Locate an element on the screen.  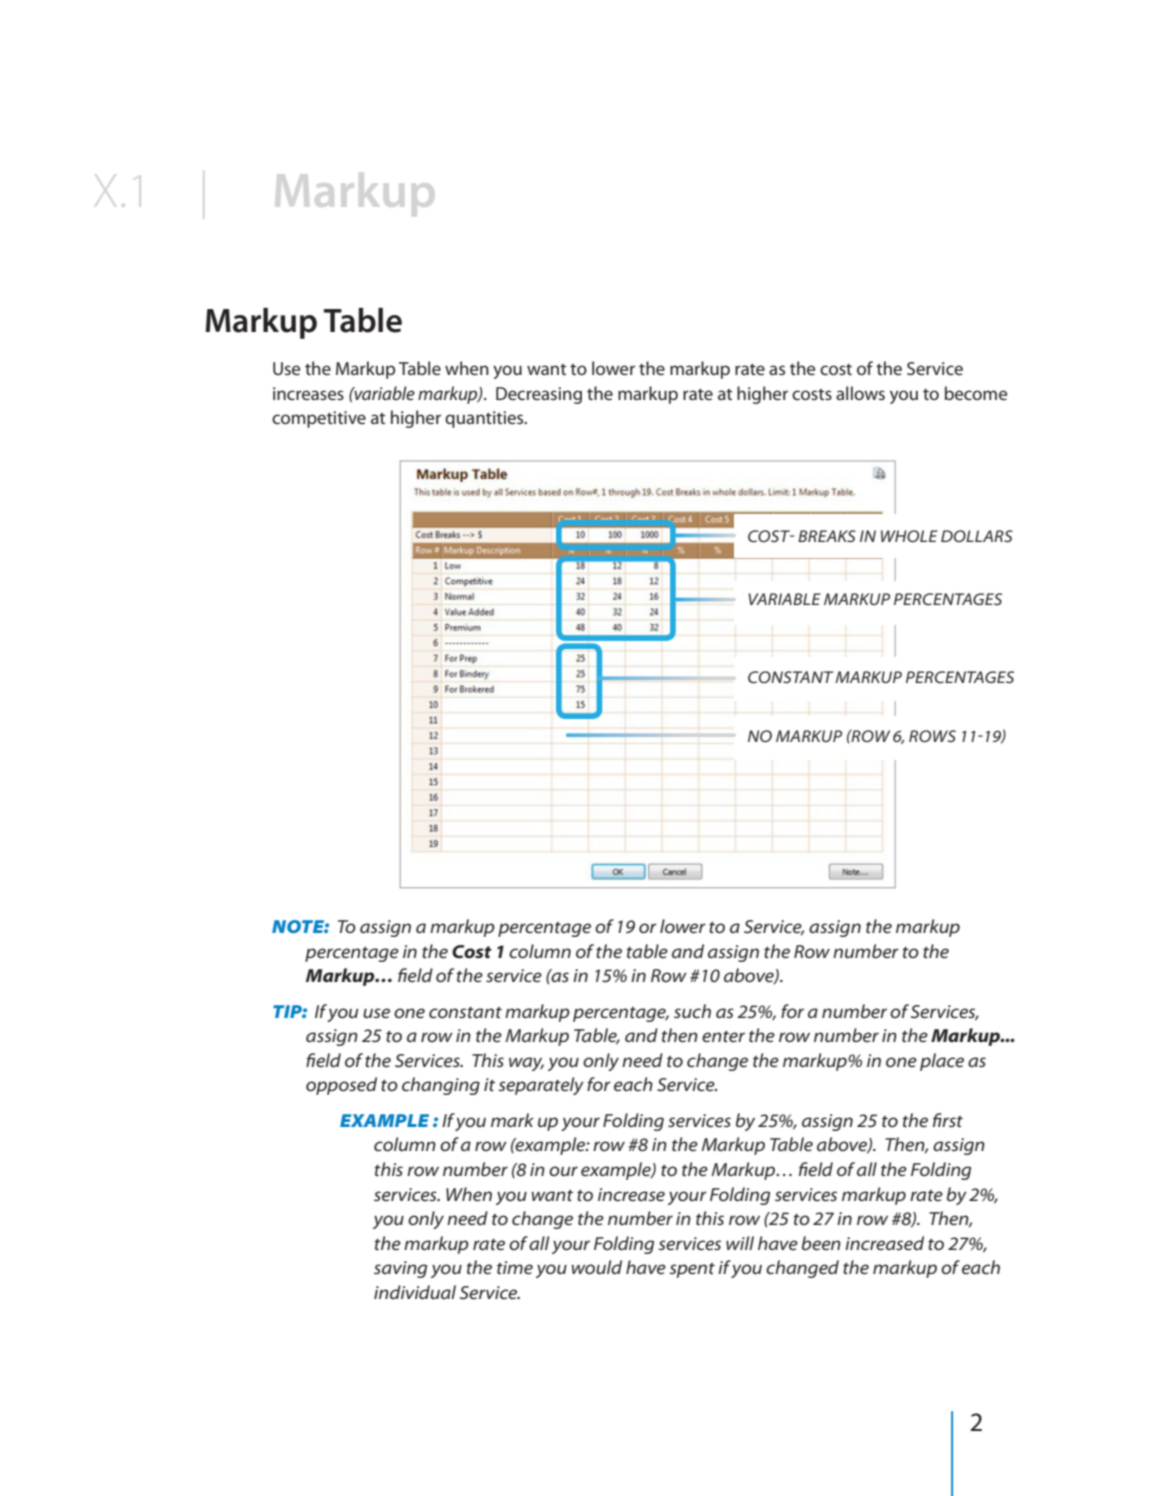
Whole is located at coordinates (909, 536).
